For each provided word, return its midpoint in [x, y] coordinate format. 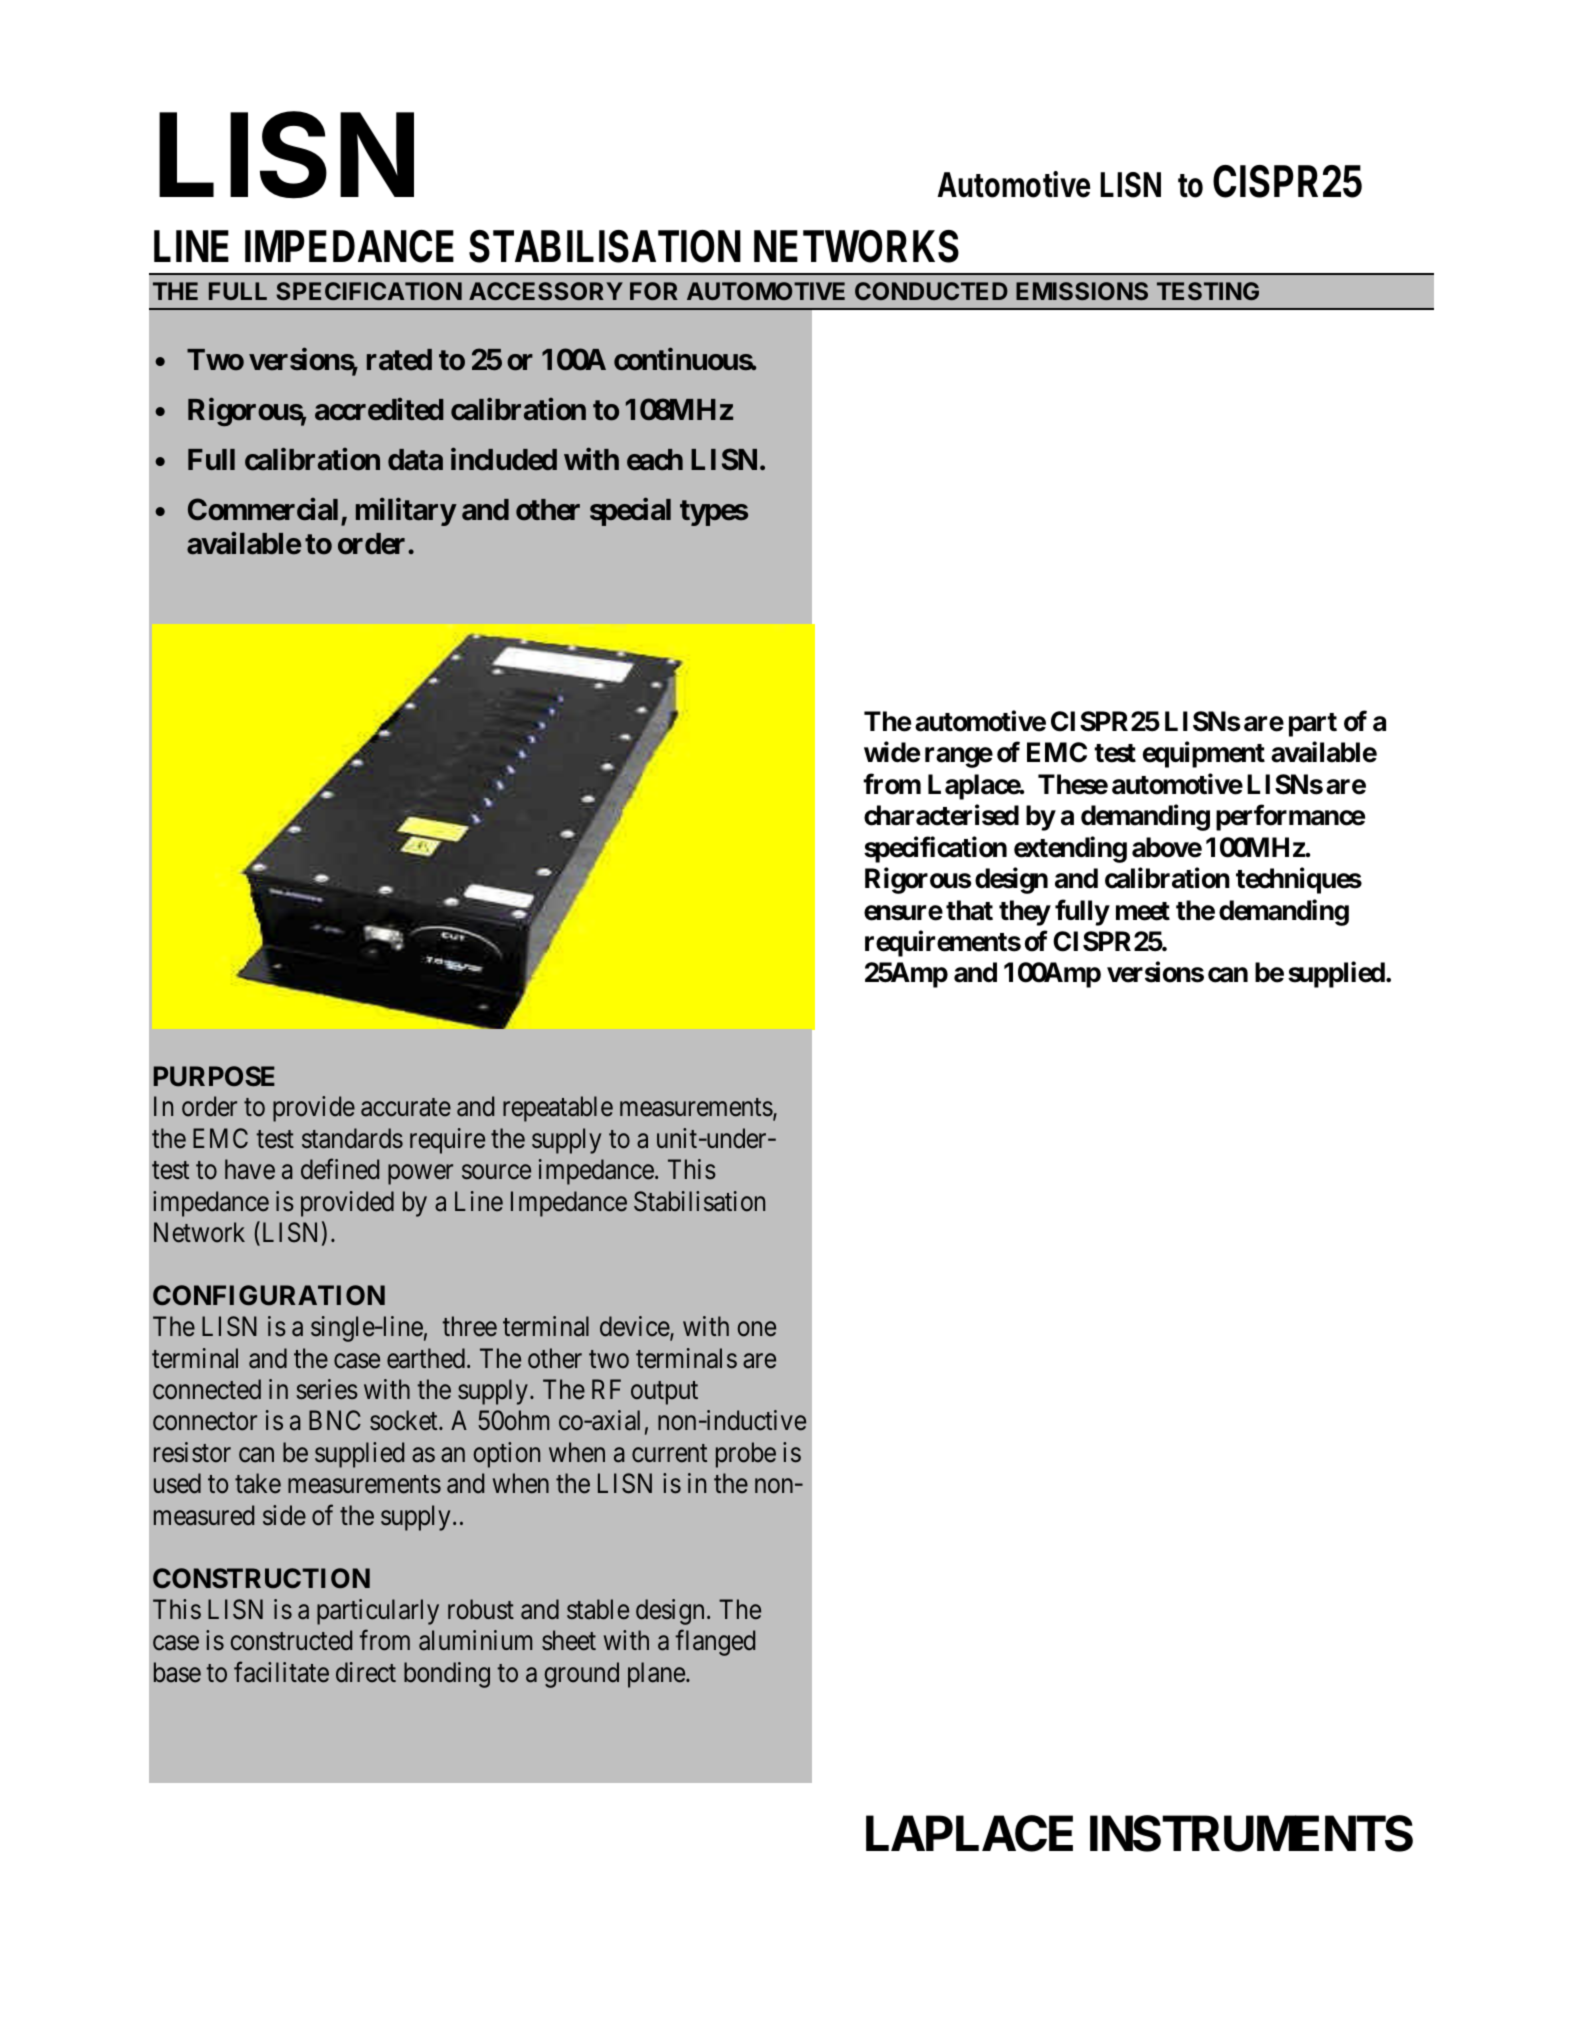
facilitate [281, 1672]
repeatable [558, 1109]
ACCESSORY [546, 291]
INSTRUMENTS [1251, 1833]
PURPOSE [214, 1076]
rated [399, 360]
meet [1143, 911]
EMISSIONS [1082, 291]
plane [657, 1675]
